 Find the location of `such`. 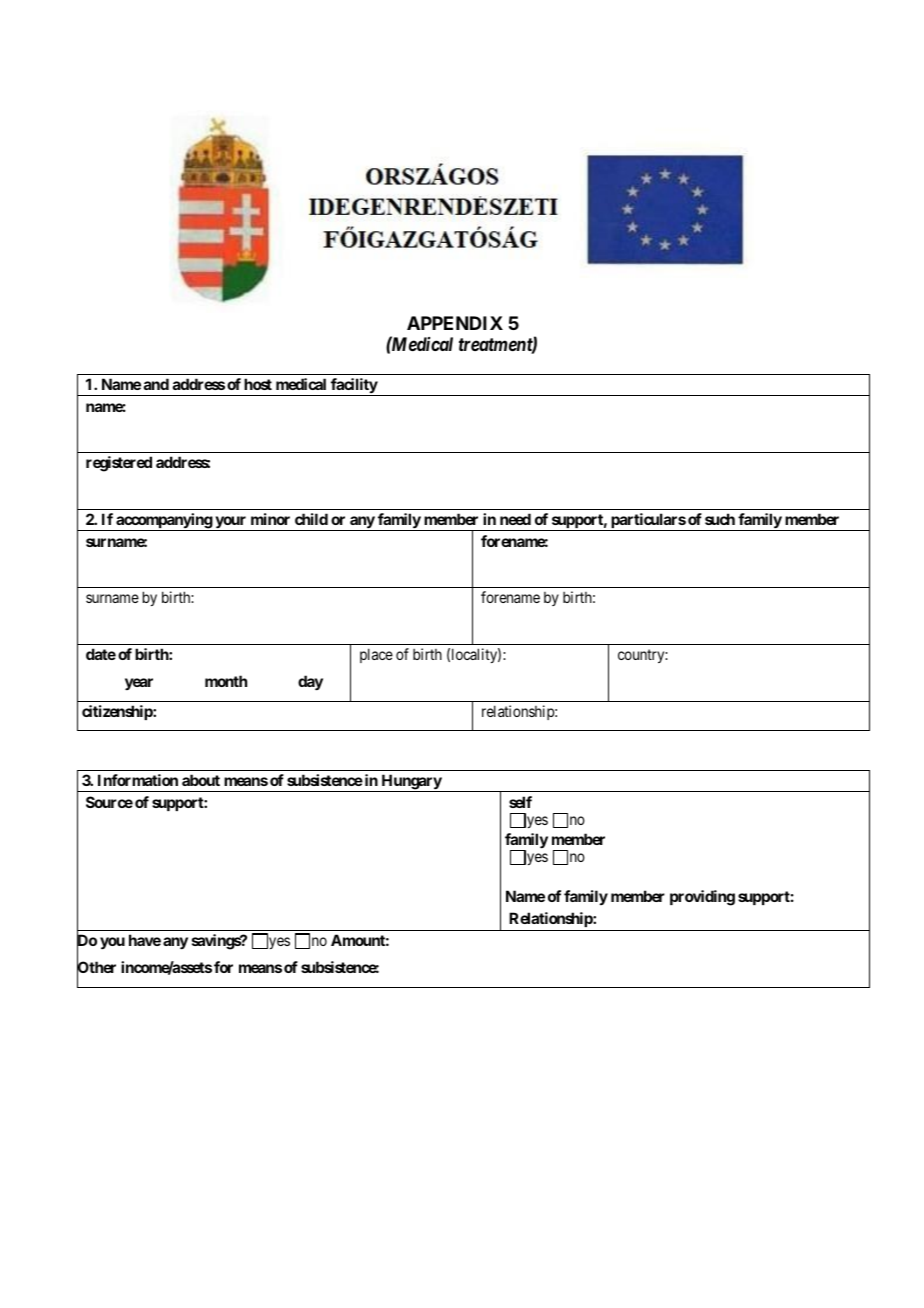

such is located at coordinates (720, 519).
